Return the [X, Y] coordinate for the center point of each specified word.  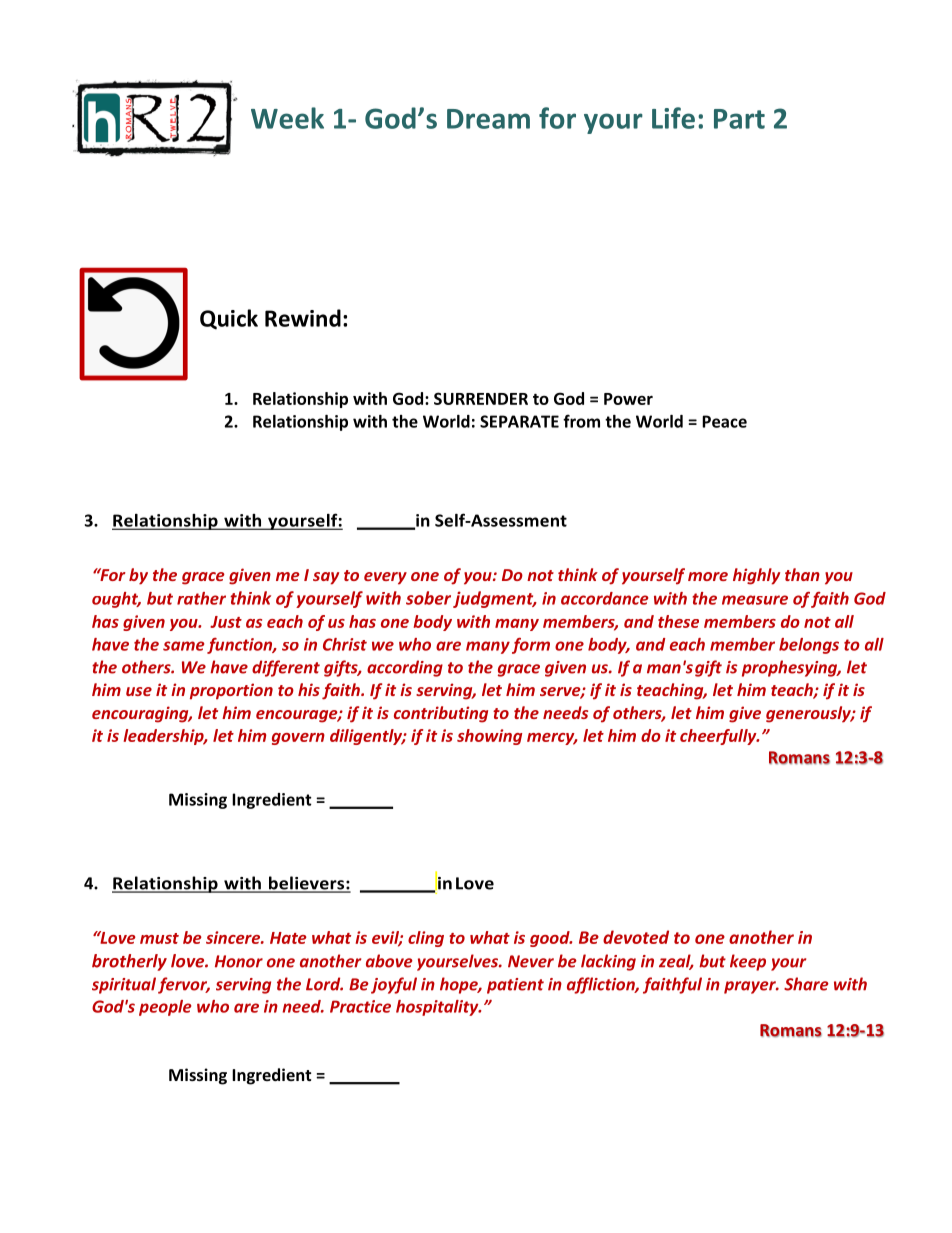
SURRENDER [481, 398]
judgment [494, 599]
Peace [724, 421]
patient [515, 986]
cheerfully [719, 737]
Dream [488, 119]
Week [287, 118]
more [708, 576]
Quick [229, 319]
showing [489, 737]
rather [201, 598]
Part [739, 119]
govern [298, 739]
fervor [184, 985]
